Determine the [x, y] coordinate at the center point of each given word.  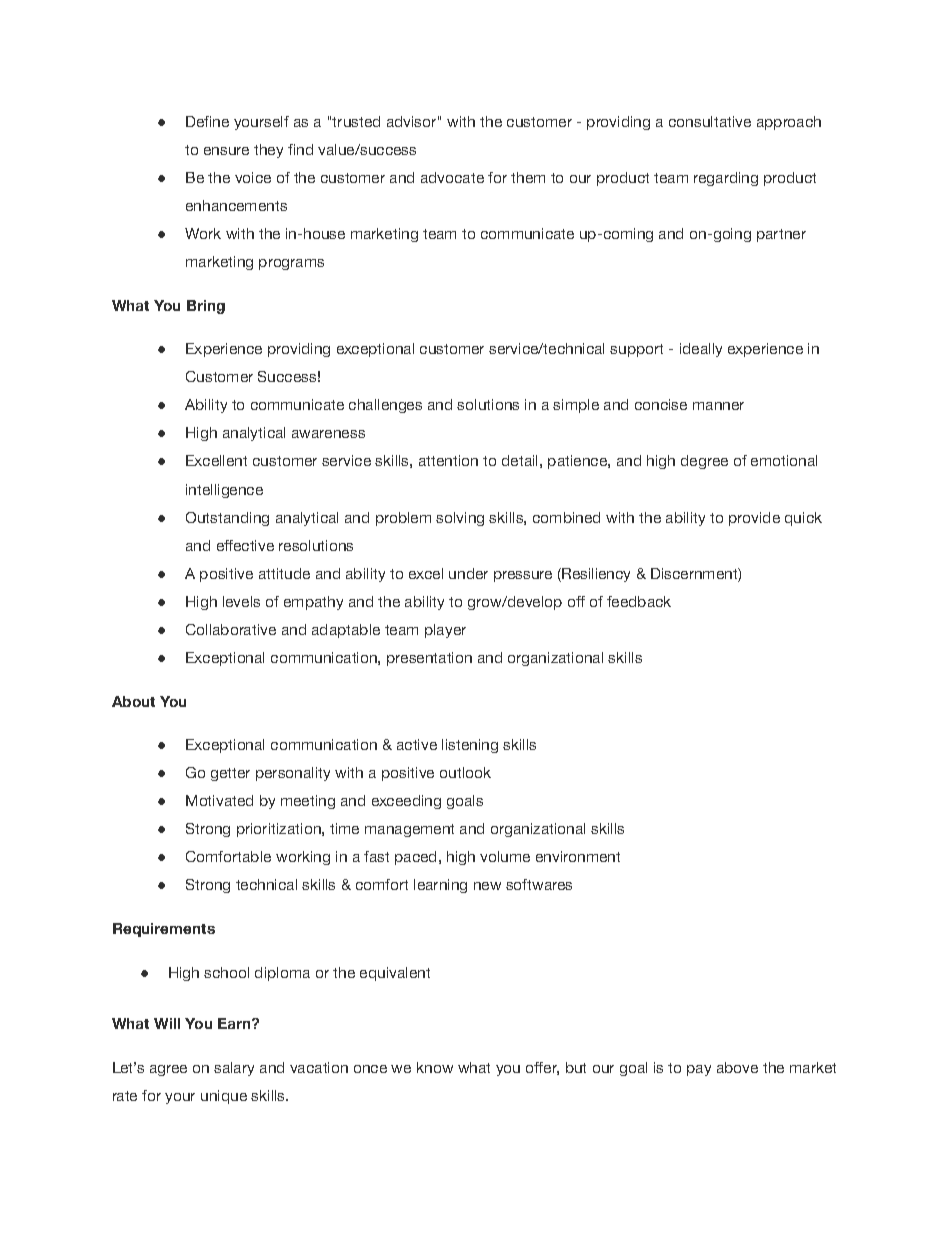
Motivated [219, 800]
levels [241, 601]
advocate [452, 177]
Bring [206, 307]
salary [234, 1069]
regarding [726, 179]
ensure [226, 151]
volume [505, 856]
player [445, 631]
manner [718, 406]
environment [578, 856]
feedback [639, 601]
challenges [385, 406]
